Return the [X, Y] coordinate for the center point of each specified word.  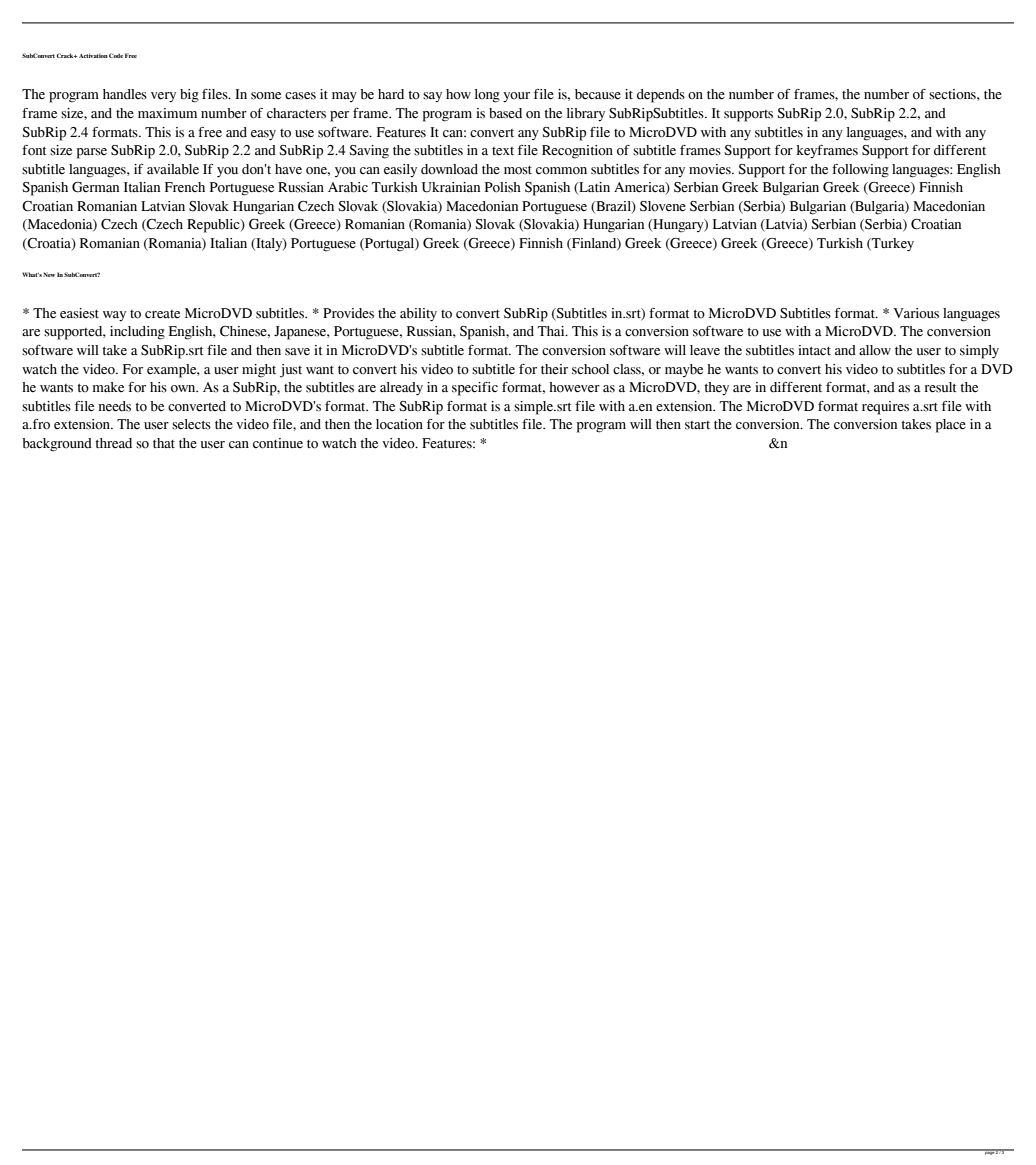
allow [875, 350]
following [860, 171]
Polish [503, 187]
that [164, 443]
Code [116, 55]
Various [916, 313]
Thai [552, 331]
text [503, 151]
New [49, 274]
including [137, 333]
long [487, 96]
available [173, 169]
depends [661, 96]
